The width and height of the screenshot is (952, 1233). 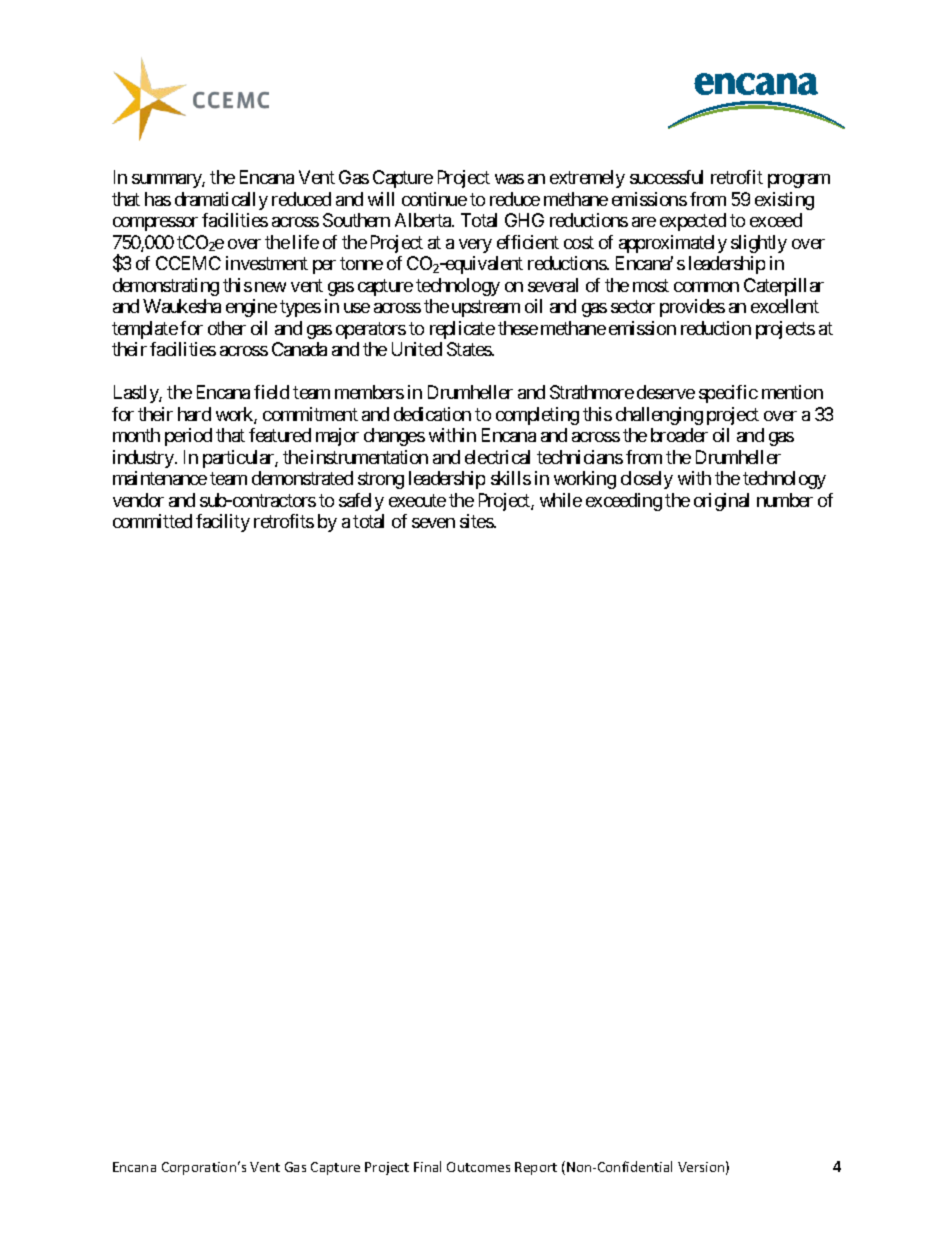 I want to click on seven, so click(x=433, y=523).
